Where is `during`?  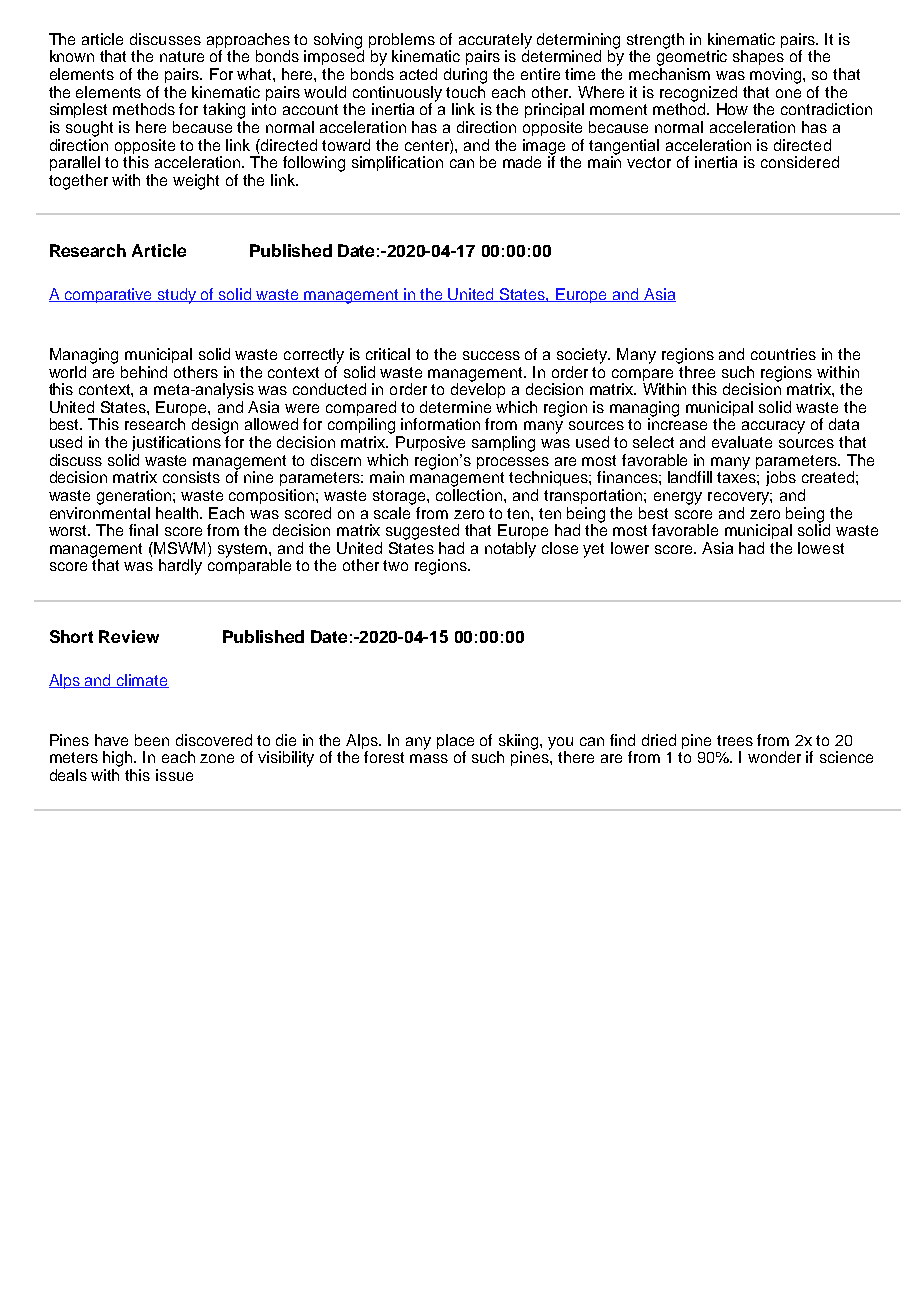 during is located at coordinates (465, 76).
